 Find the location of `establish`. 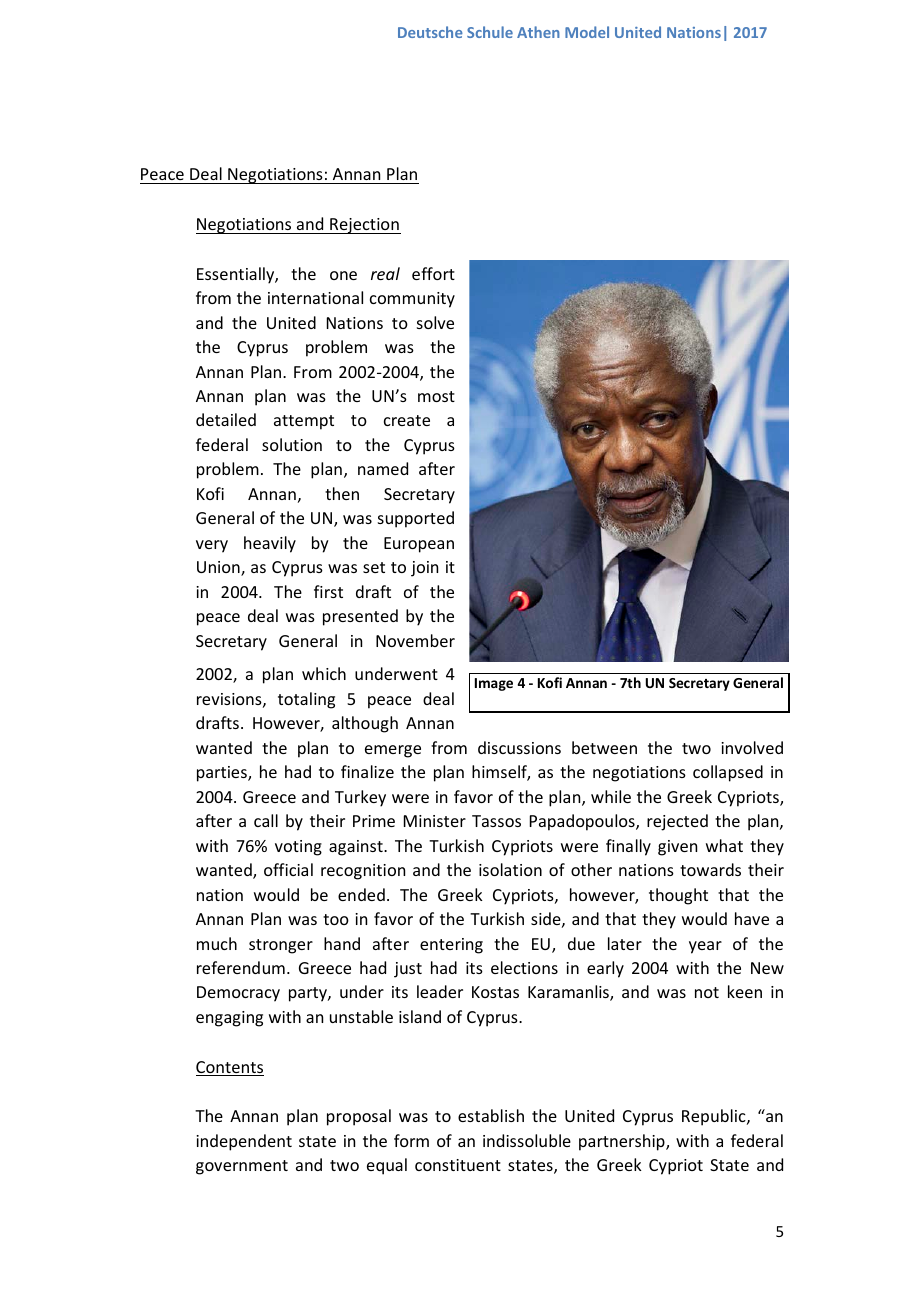

establish is located at coordinates (491, 1115).
